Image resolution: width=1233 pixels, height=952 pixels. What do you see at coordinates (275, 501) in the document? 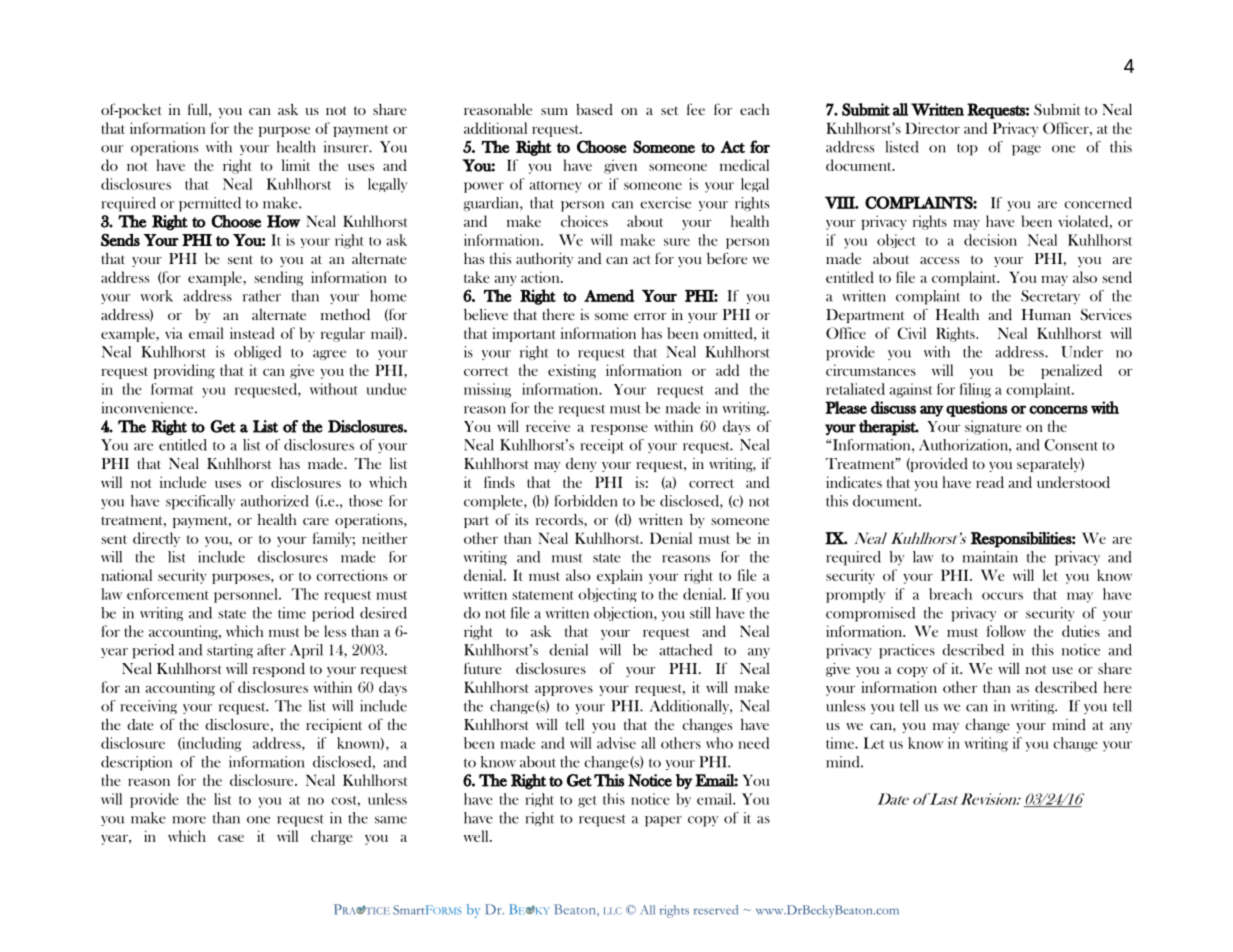
I see `authorized` at bounding box center [275, 501].
